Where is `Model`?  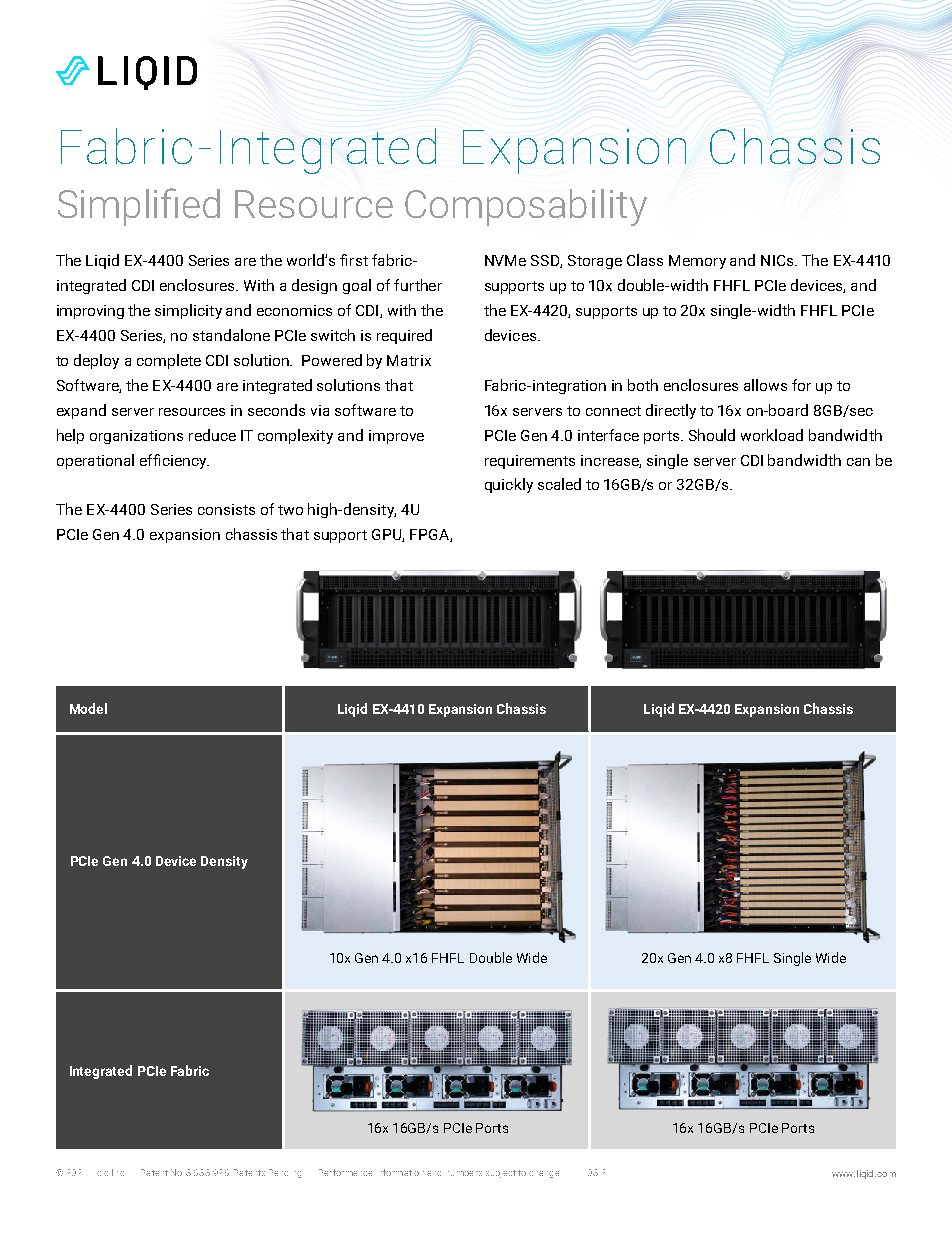 Model is located at coordinates (88, 708).
